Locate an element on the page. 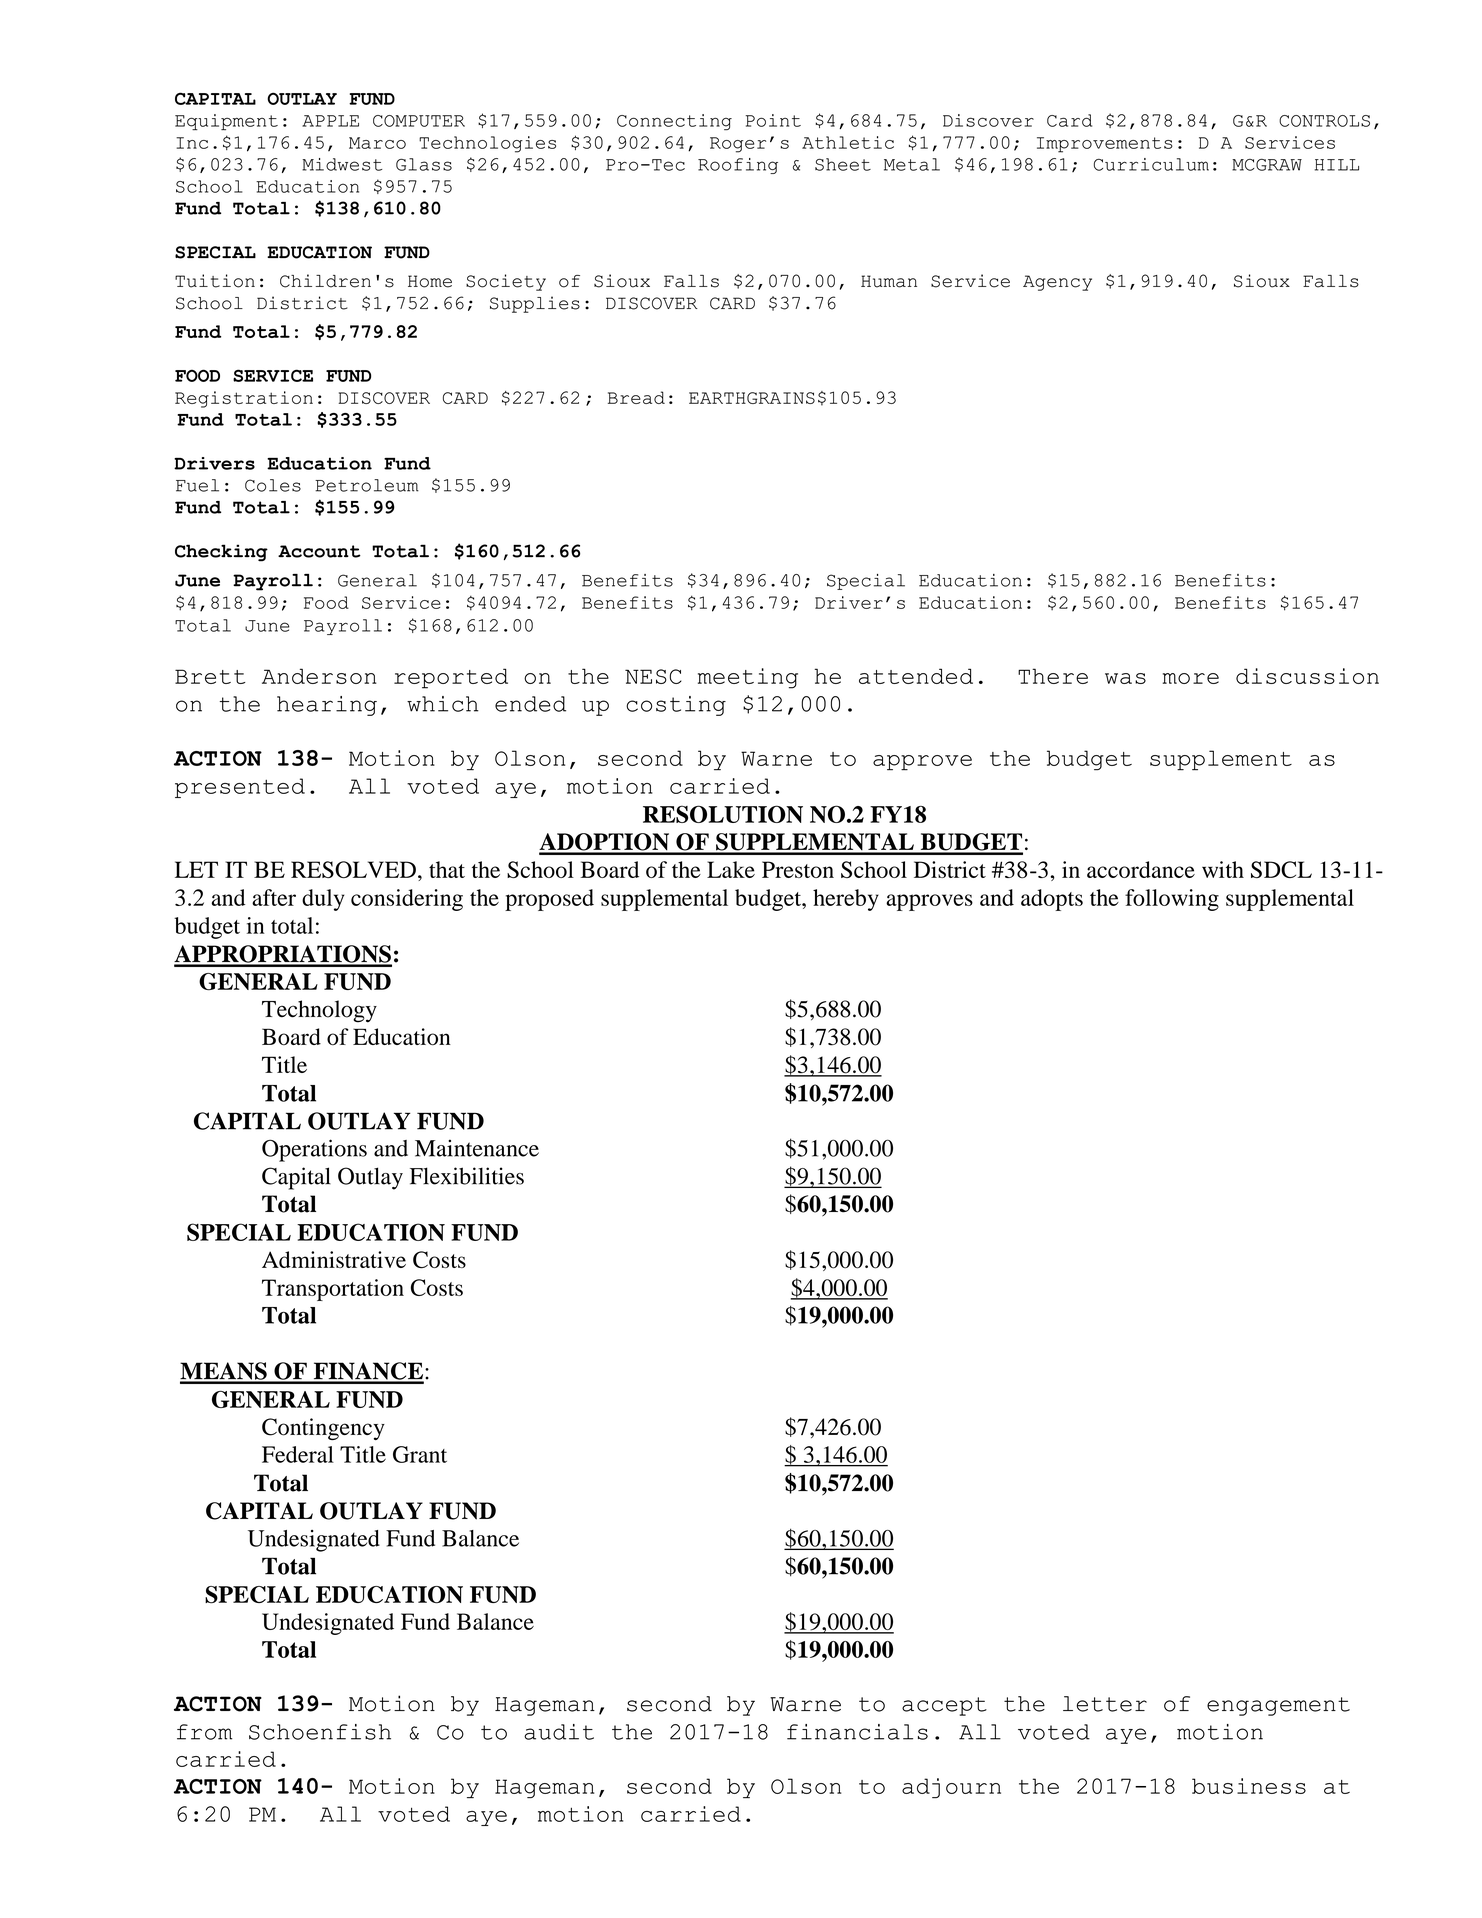 Image resolution: width=1482 pixels, height=1918 pixels. letter is located at coordinates (1105, 1704).
